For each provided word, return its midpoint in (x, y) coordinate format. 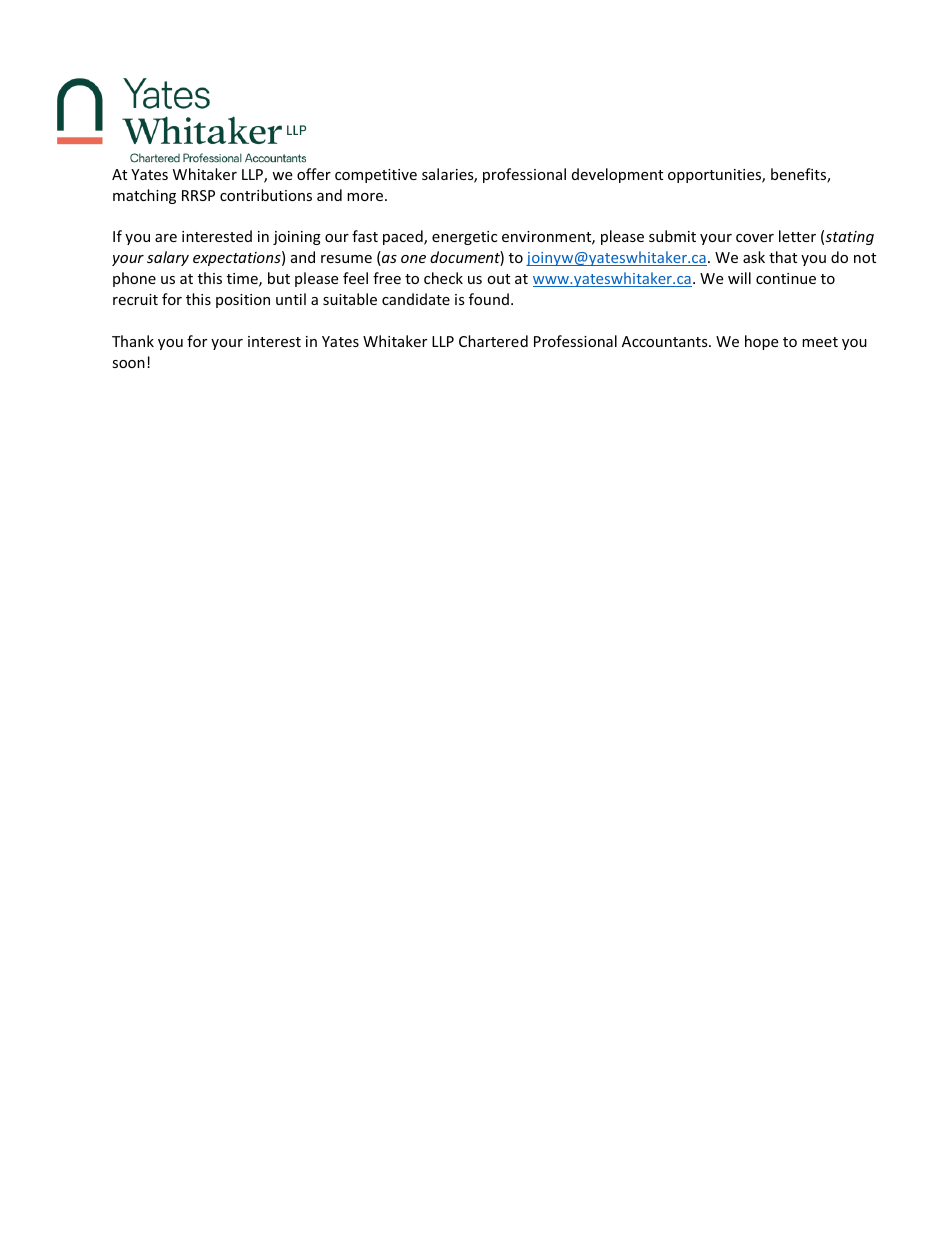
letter (797, 236)
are (166, 238)
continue (786, 278)
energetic (464, 238)
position (243, 301)
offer (314, 174)
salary (168, 258)
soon (128, 364)
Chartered (493, 341)
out (498, 279)
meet (820, 342)
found (489, 299)
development (617, 175)
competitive (376, 176)
